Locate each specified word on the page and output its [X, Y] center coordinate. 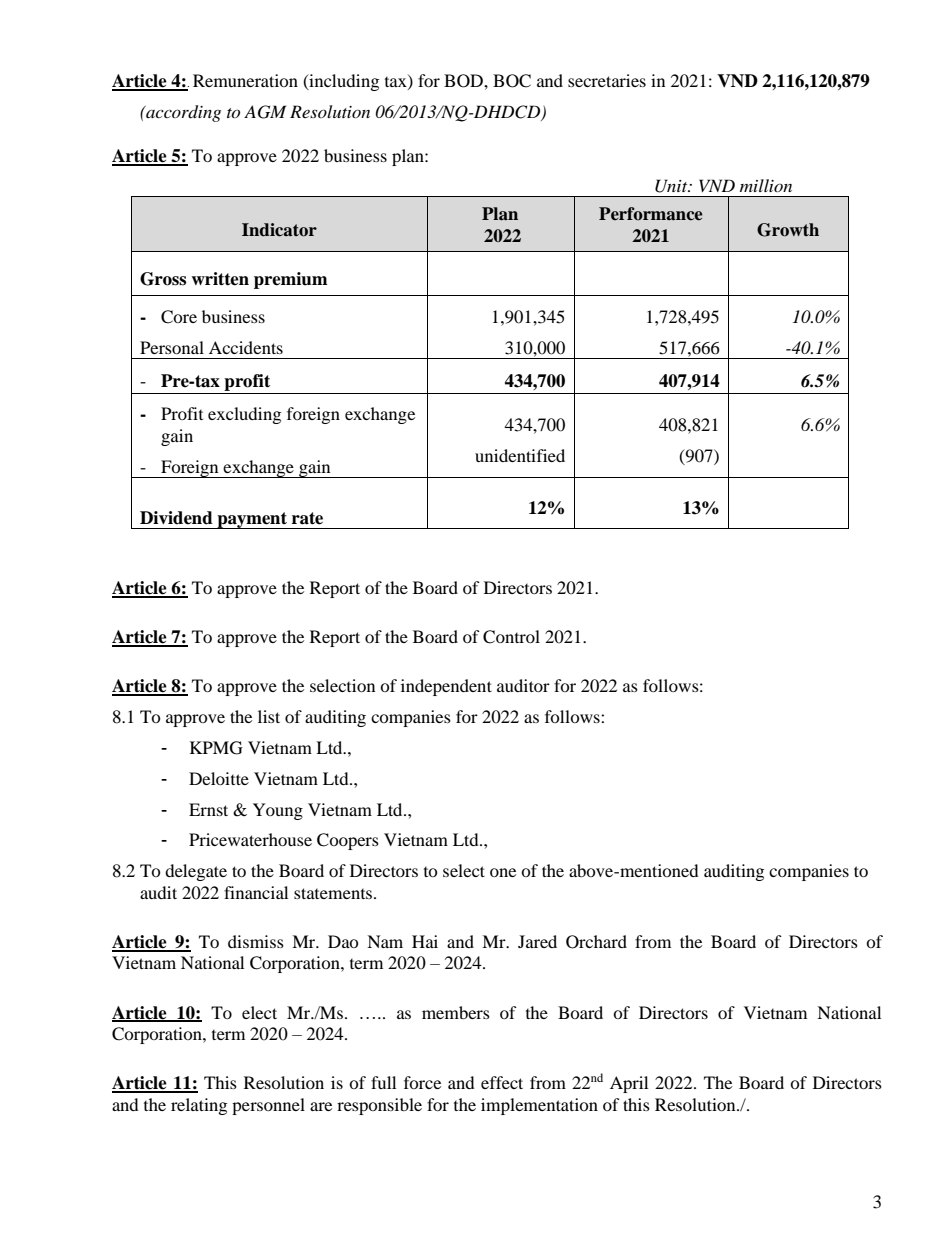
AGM [265, 112]
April [629, 1084]
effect [502, 1082]
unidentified [520, 455]
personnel [268, 1106]
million [766, 185]
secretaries [607, 80]
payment [252, 520]
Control [511, 637]
